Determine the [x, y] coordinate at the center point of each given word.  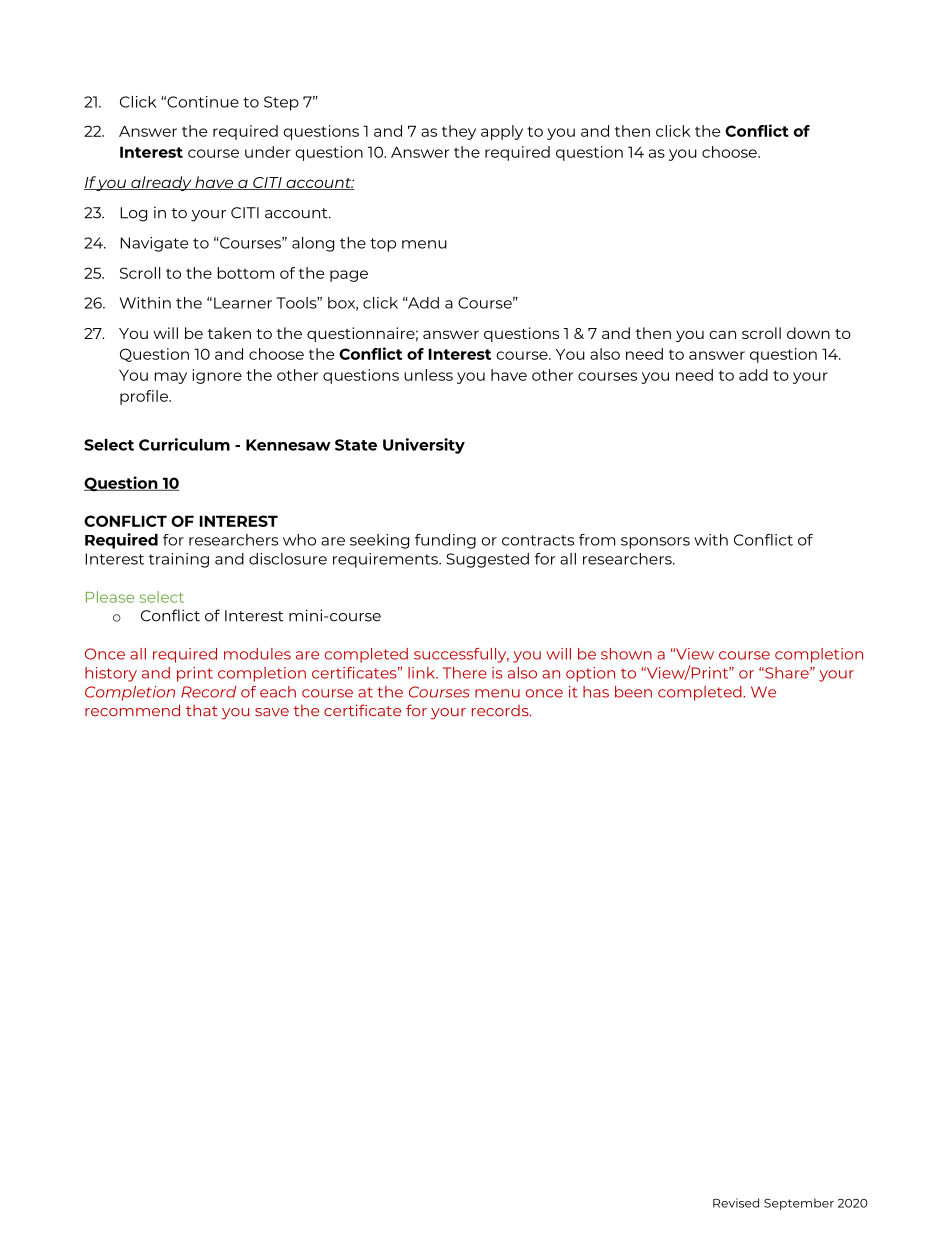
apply [502, 132]
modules [257, 654]
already [161, 183]
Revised [736, 1203]
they [459, 132]
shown [626, 654]
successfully [461, 655]
